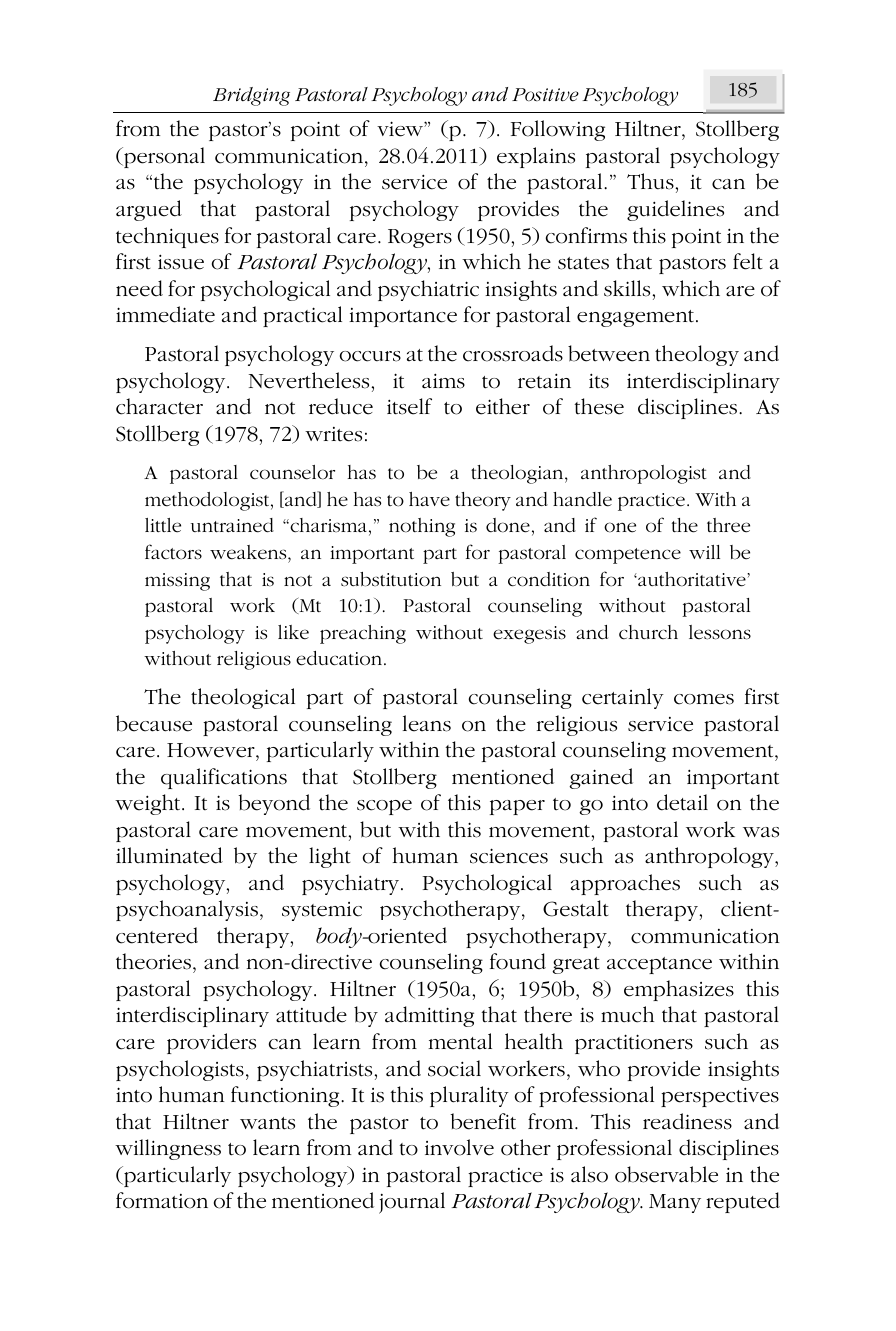 This screenshot has height=1331, width=896. I want to click on However, so click(212, 750).
